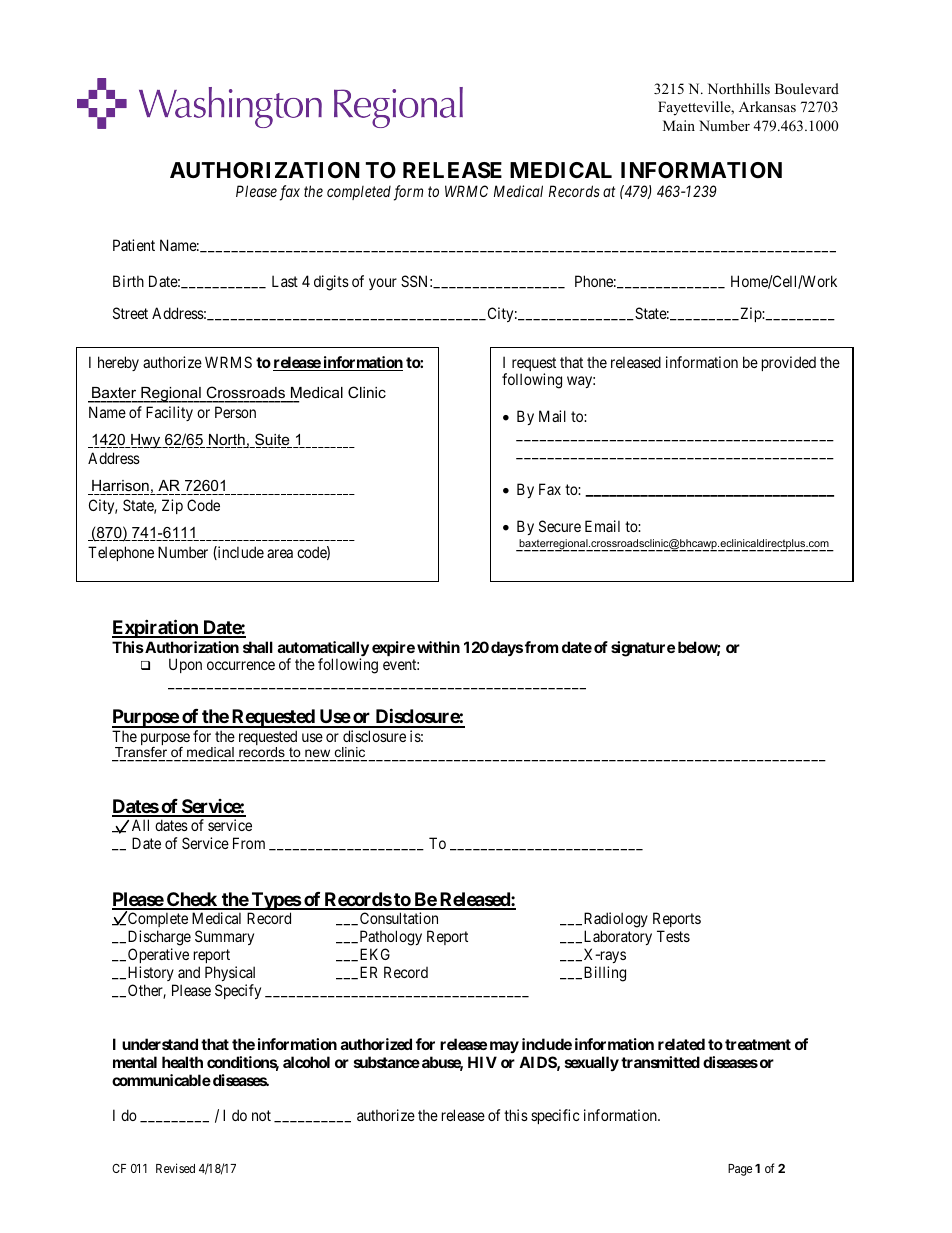 The width and height of the image is (952, 1233). Describe the element at coordinates (679, 125) in the image. I see `Main` at that location.
